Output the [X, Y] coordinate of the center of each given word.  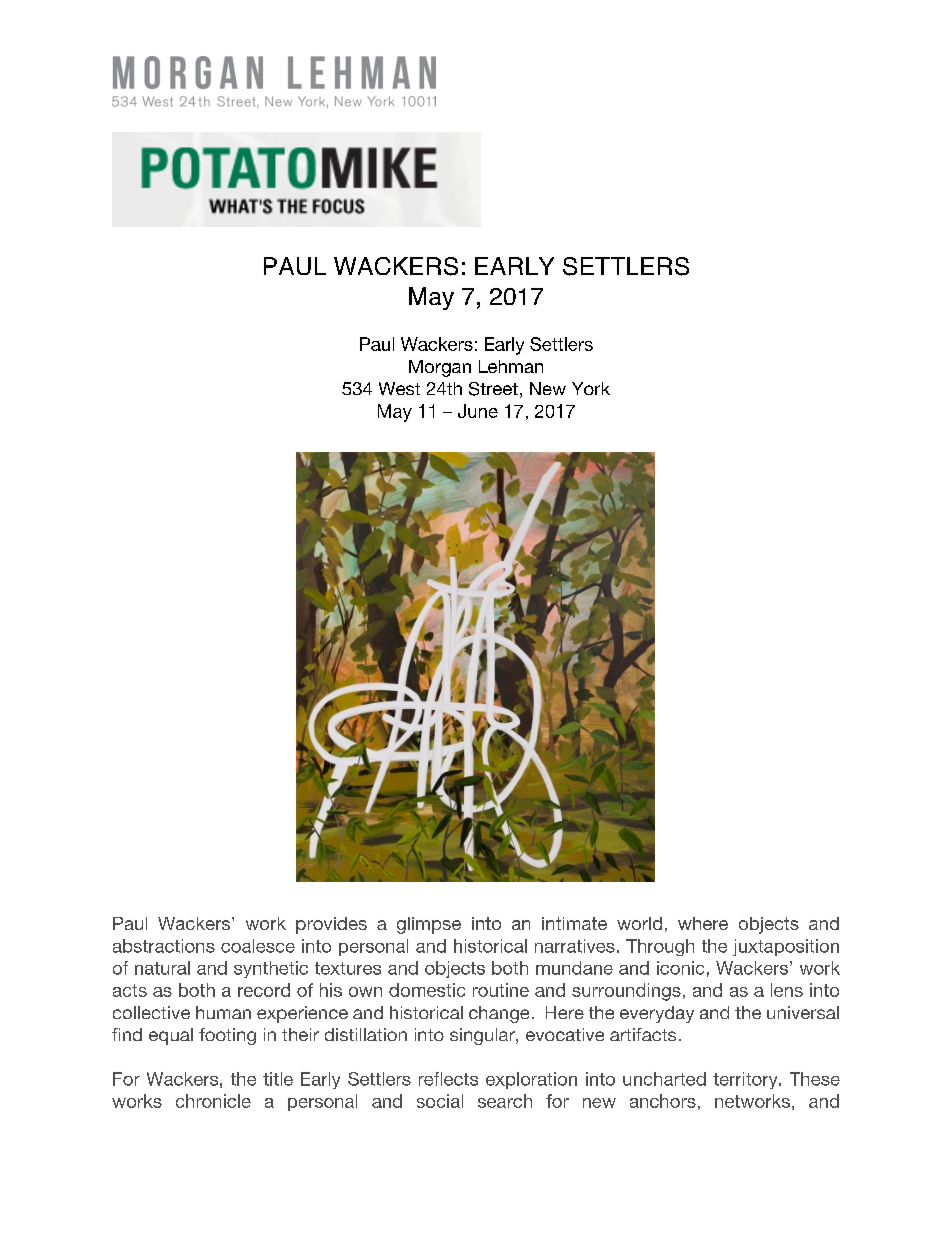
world [639, 923]
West [399, 388]
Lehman [511, 366]
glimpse [429, 925]
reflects [448, 1079]
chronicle [213, 1101]
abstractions [164, 946]
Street [493, 389]
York [591, 388]
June [478, 411]
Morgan [440, 368]
